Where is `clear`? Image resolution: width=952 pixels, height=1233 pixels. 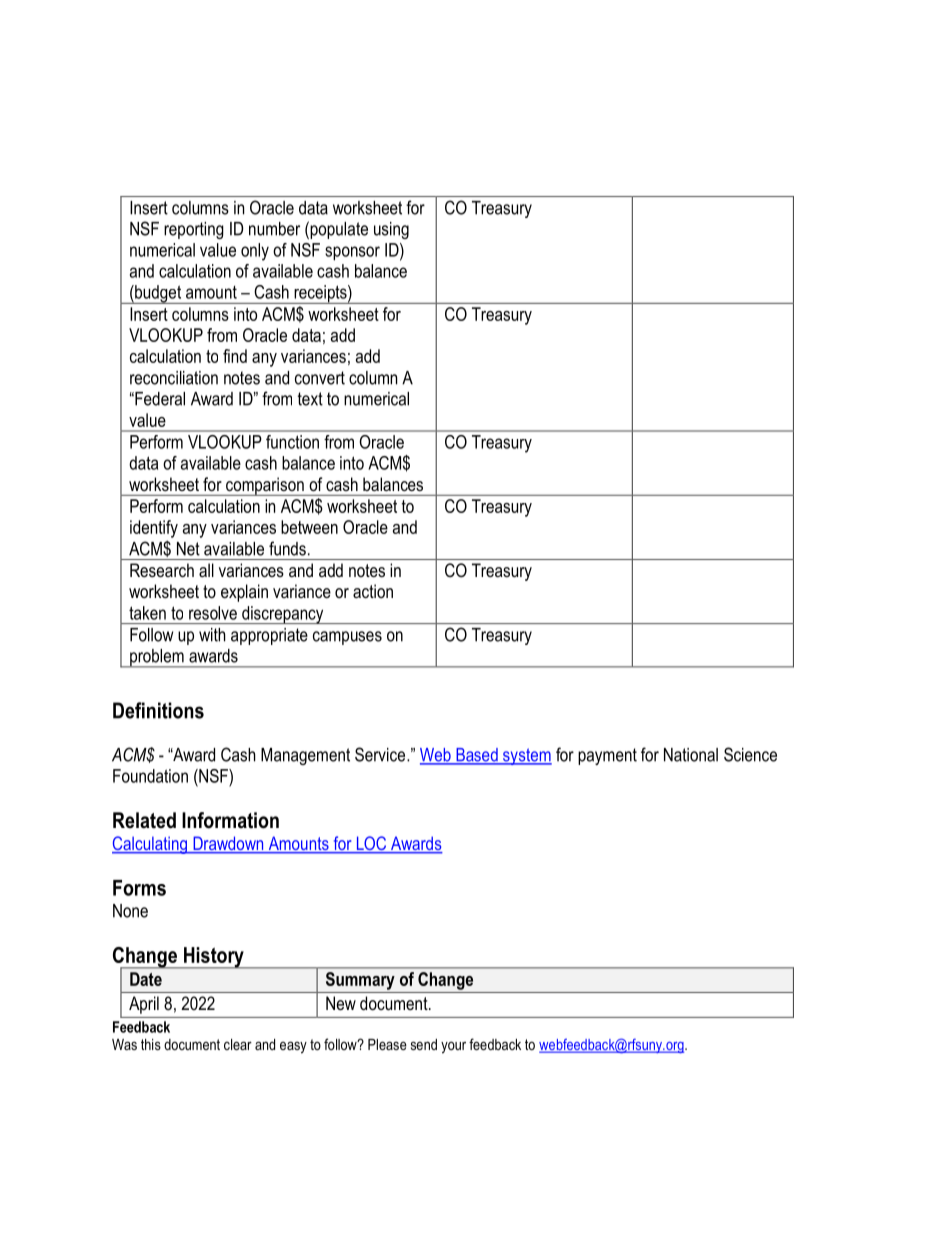
clear is located at coordinates (238, 1044).
